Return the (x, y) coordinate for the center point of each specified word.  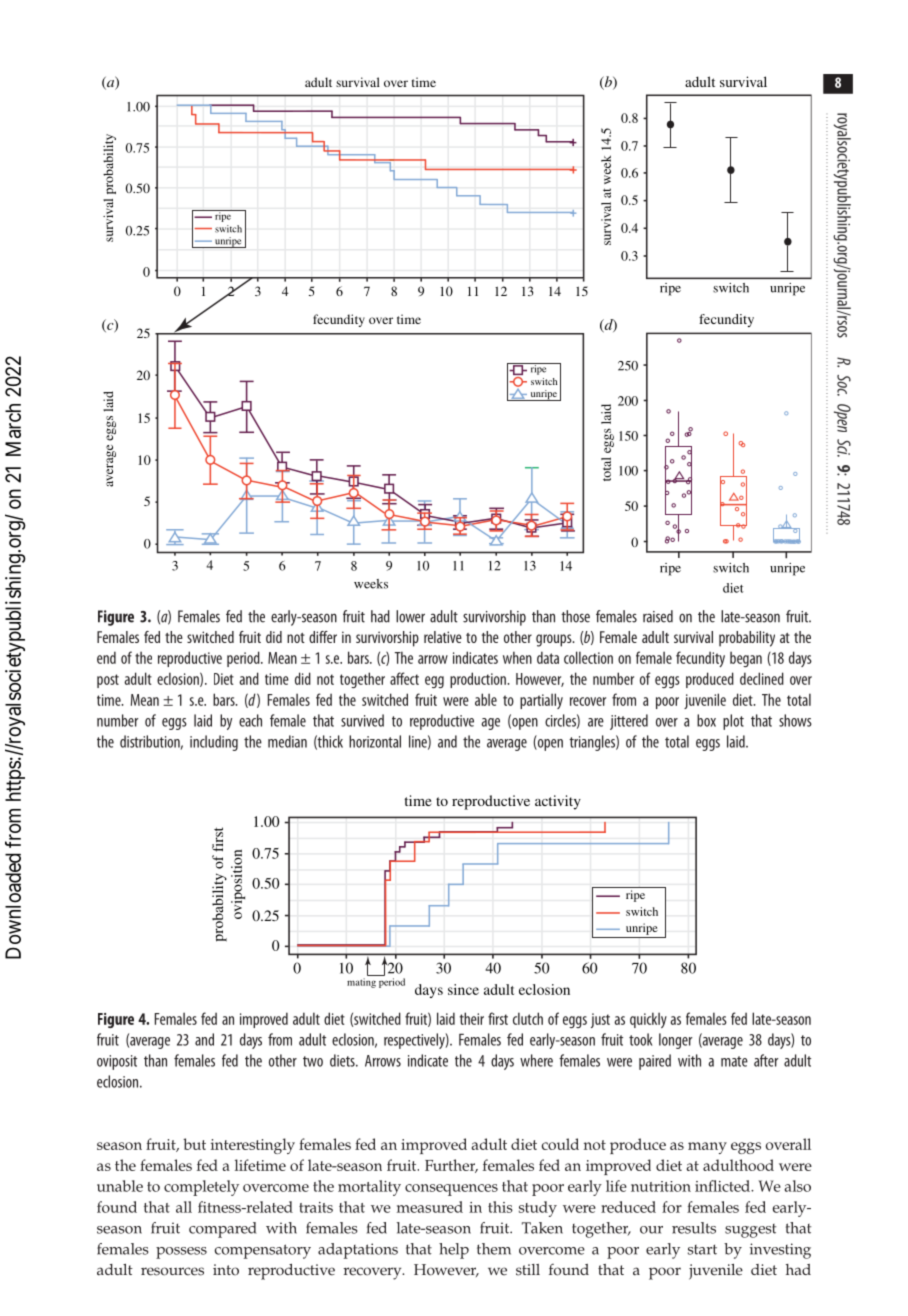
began (746, 659)
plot (733, 722)
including (214, 743)
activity (558, 802)
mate (734, 1061)
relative (443, 637)
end (106, 657)
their (472, 1018)
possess (181, 1253)
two (313, 1061)
